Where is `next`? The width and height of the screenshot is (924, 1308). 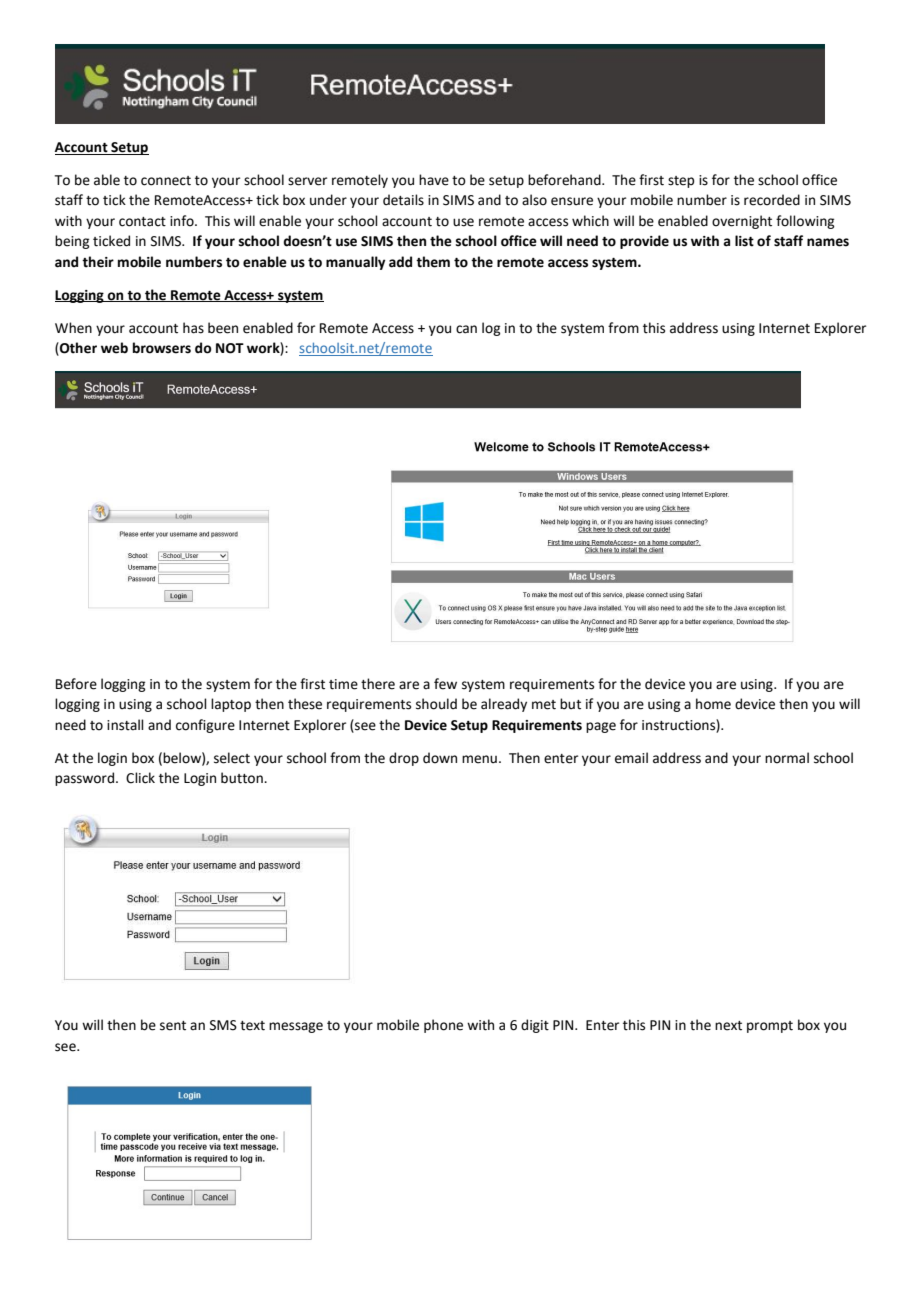
next is located at coordinates (728, 1026).
